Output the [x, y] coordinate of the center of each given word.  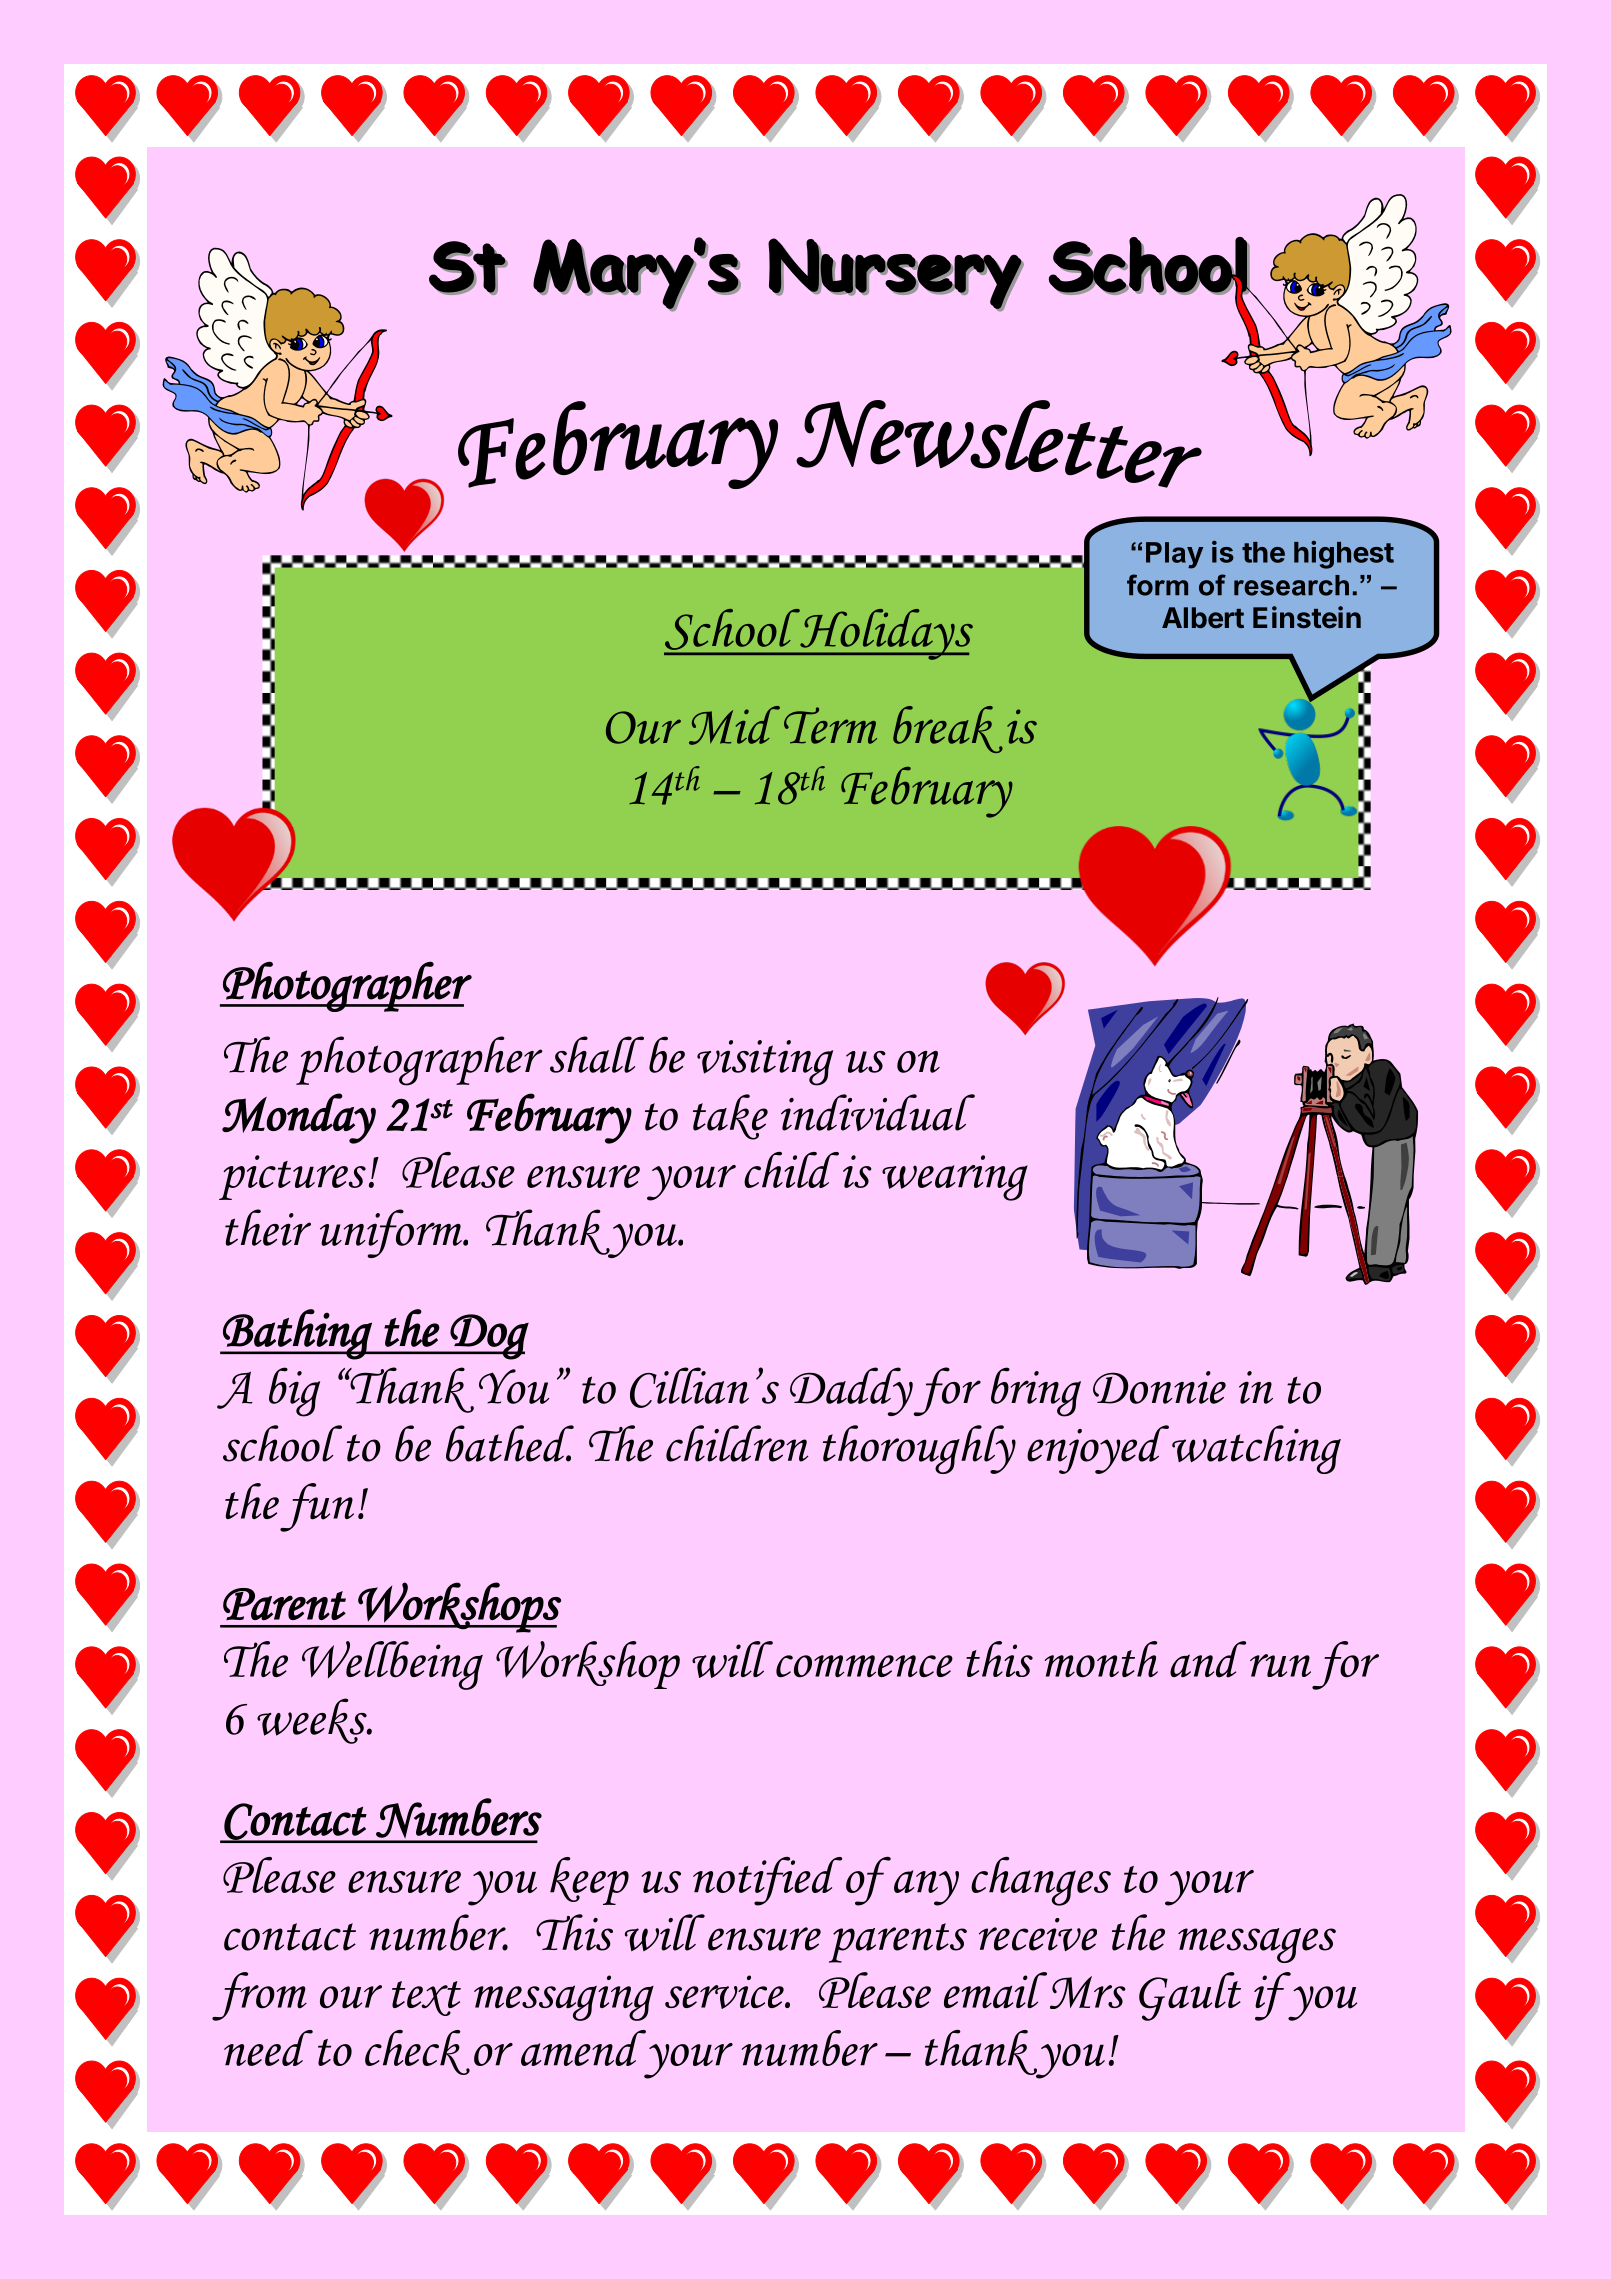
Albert [1203, 618]
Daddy [851, 1391]
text [426, 1998]
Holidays [885, 634]
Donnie [1159, 1387]
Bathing [297, 1334]
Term [830, 725]
